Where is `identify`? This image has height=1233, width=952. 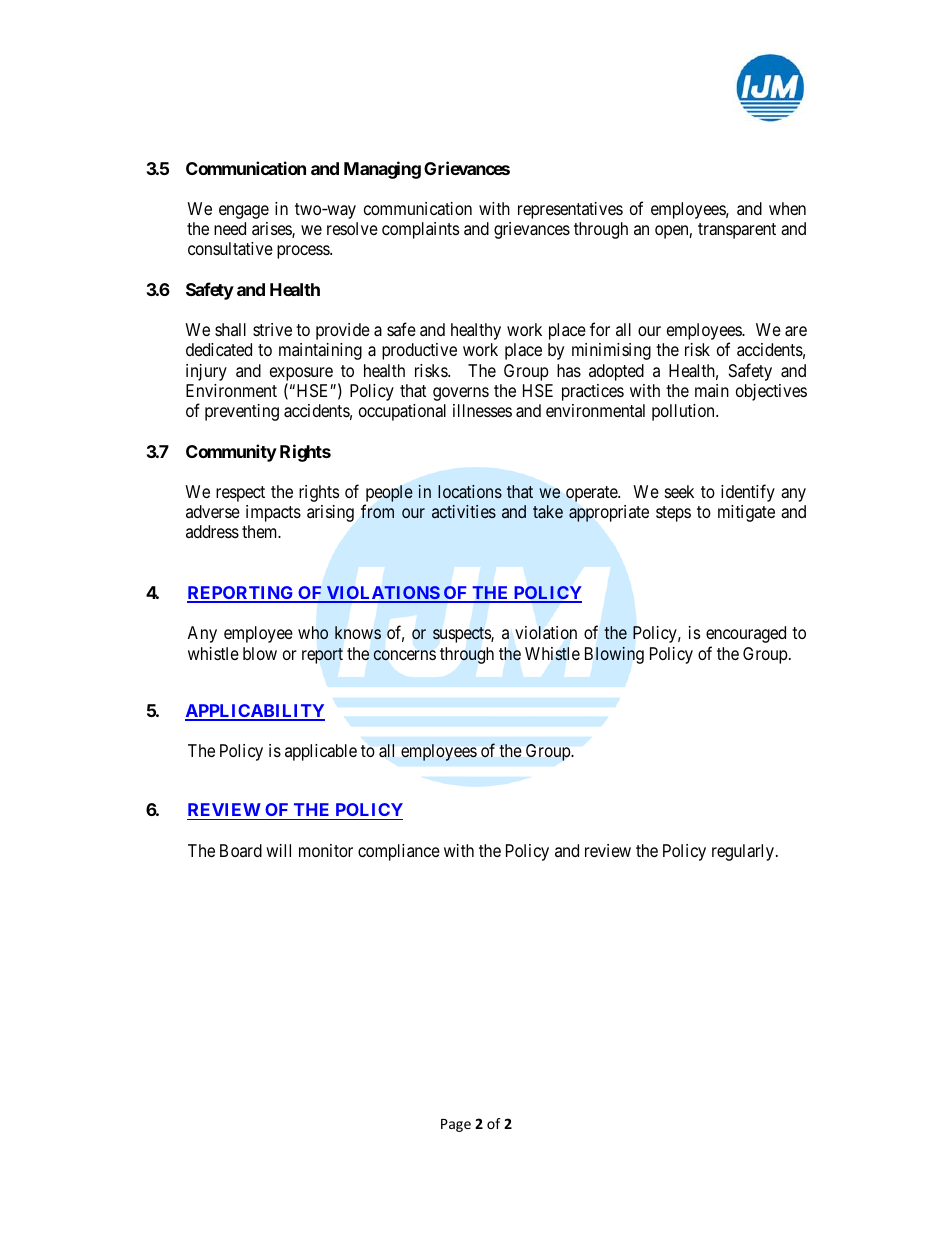 identify is located at coordinates (748, 493).
